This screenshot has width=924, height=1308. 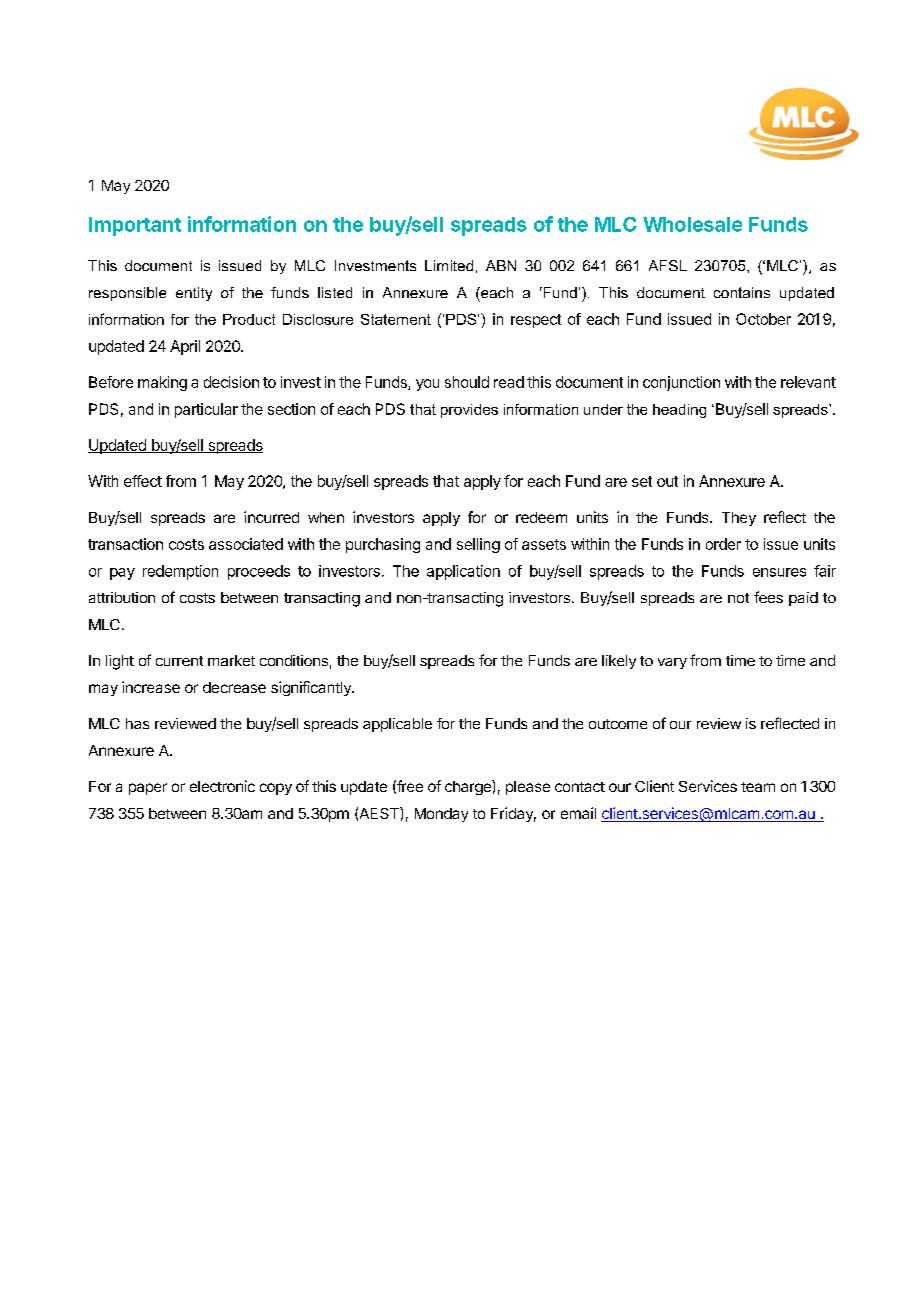 I want to click on Important, so click(x=135, y=226).
